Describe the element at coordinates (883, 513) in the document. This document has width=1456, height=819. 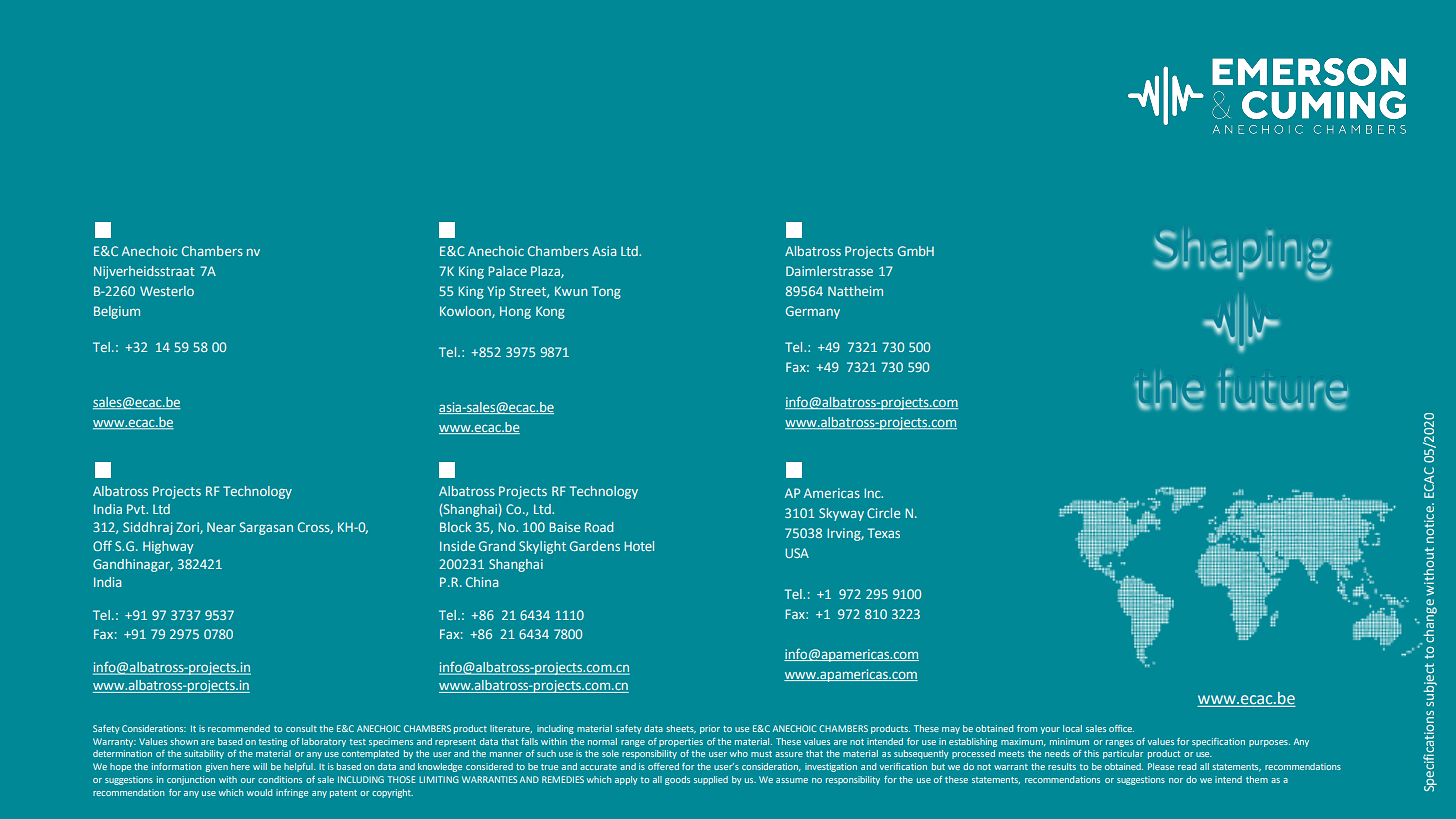
I see `Circle` at that location.
